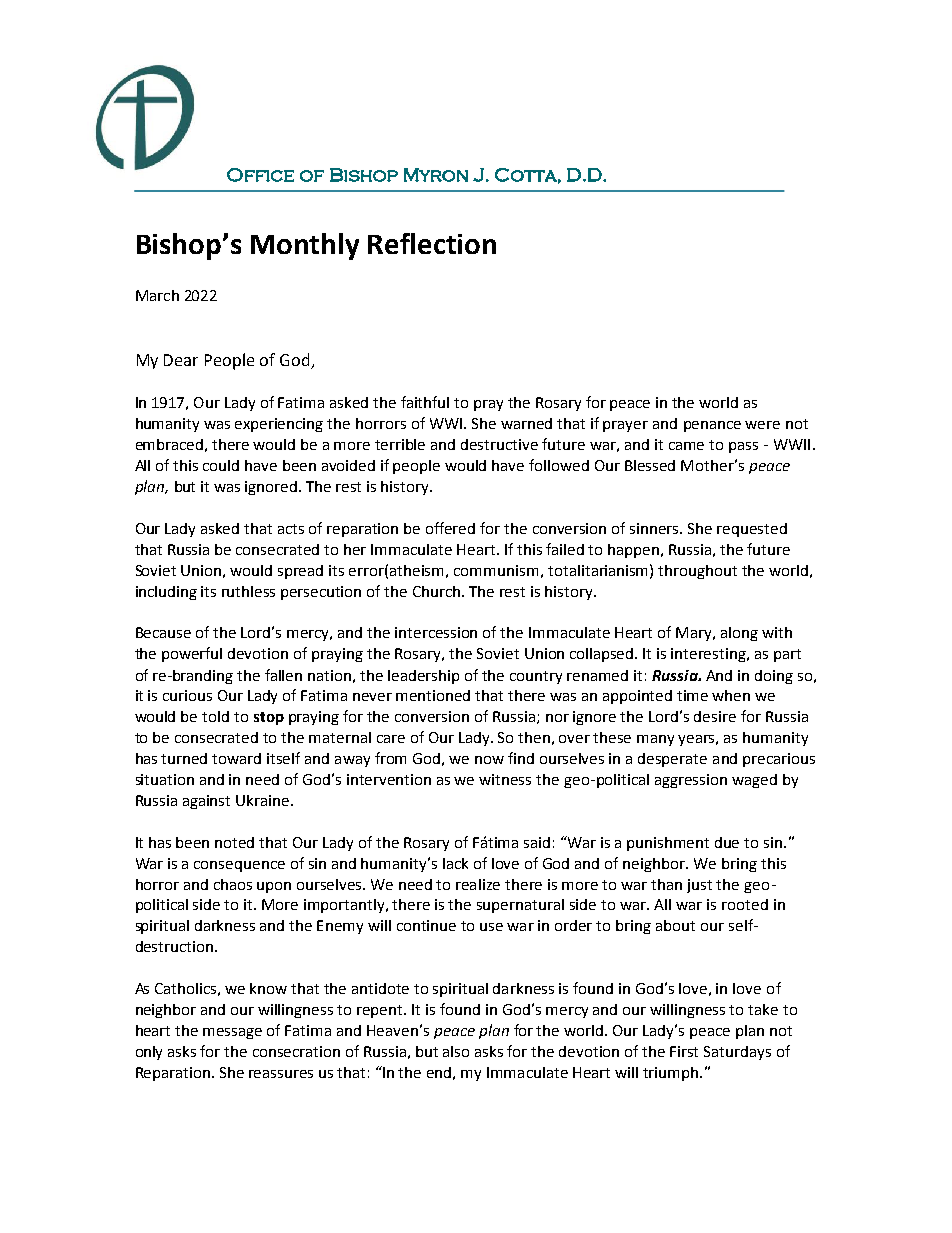 This screenshot has height=1233, width=952. Describe the element at coordinates (436, 175) in the screenshot. I see `Myron` at that location.
